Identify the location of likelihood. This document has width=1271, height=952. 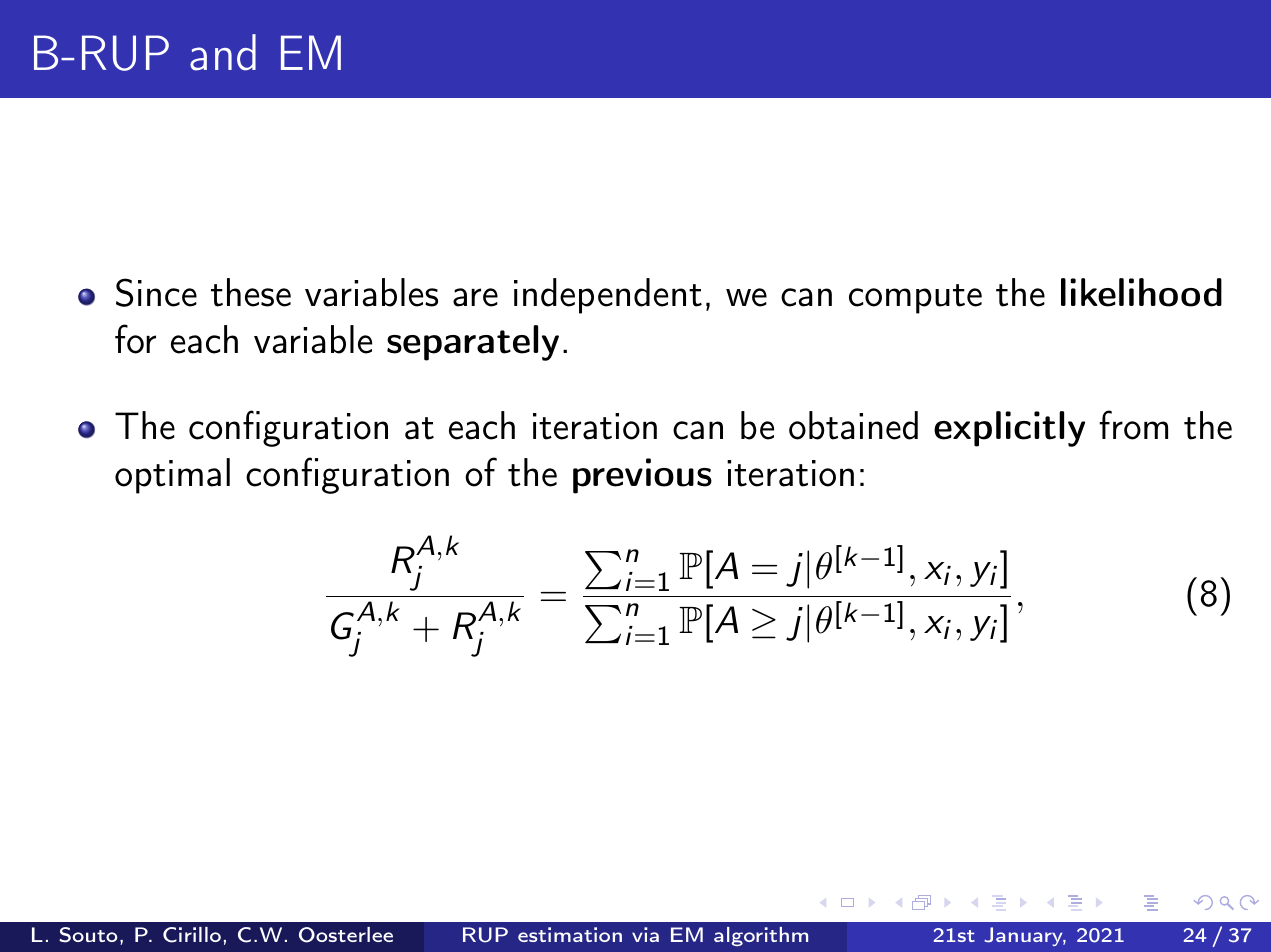
(1141, 292).
